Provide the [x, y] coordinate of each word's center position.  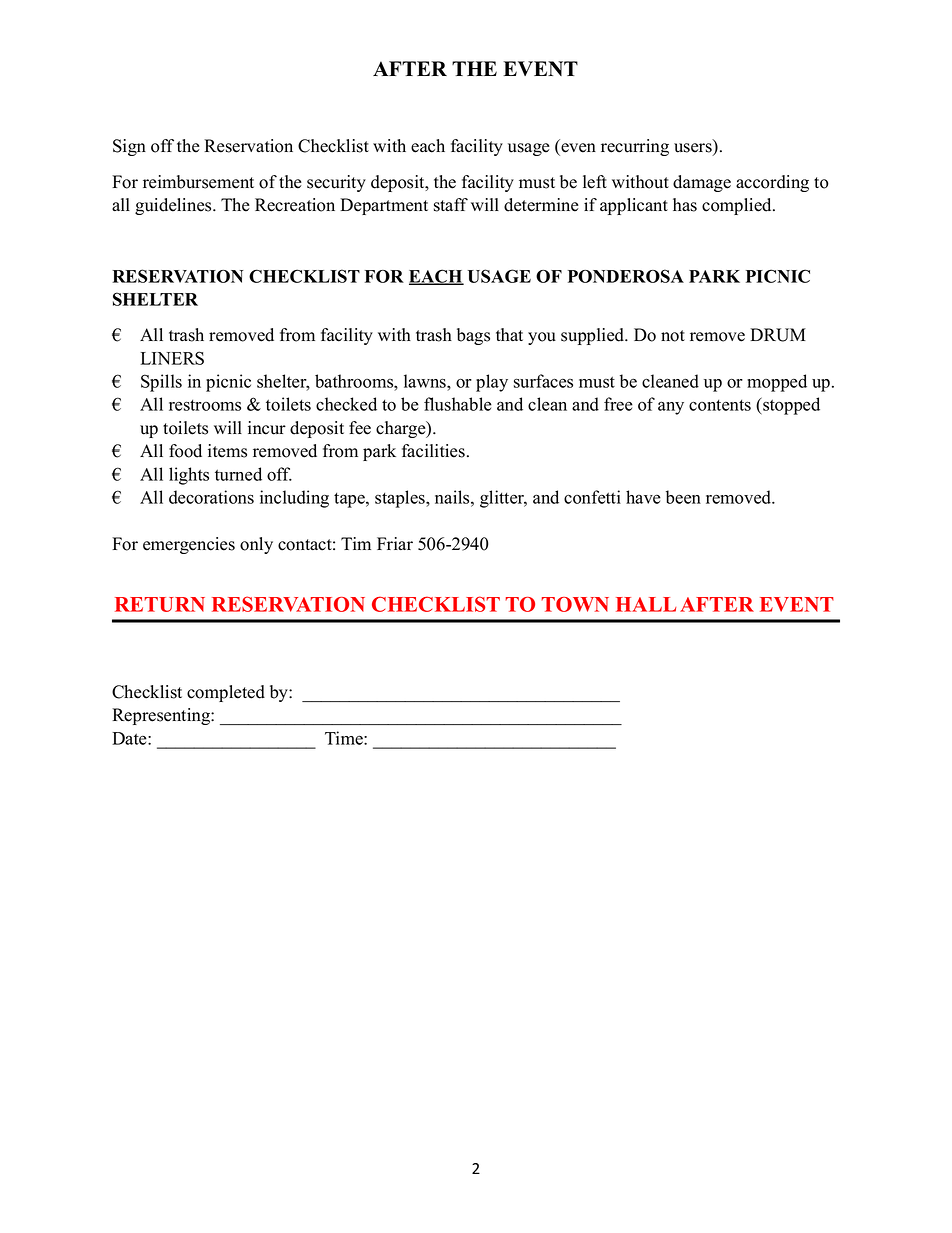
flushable [458, 404]
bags [473, 336]
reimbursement [198, 182]
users [694, 149]
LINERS [172, 358]
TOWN [575, 604]
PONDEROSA [626, 276]
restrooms [205, 405]
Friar [395, 543]
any [671, 408]
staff [451, 205]
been [683, 497]
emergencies [189, 545]
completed [226, 693]
